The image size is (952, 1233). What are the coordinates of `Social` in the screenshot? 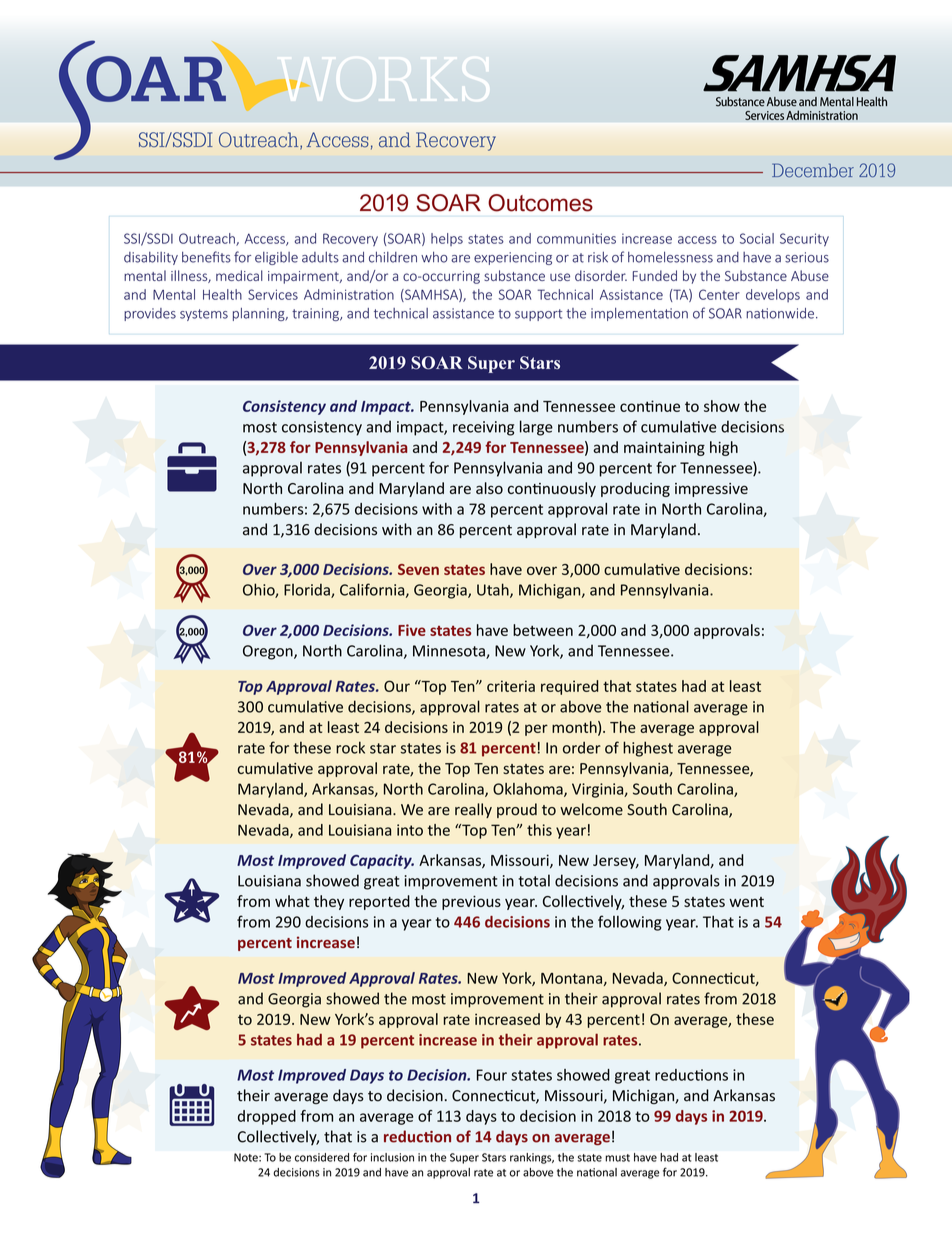 It's located at (757, 238).
